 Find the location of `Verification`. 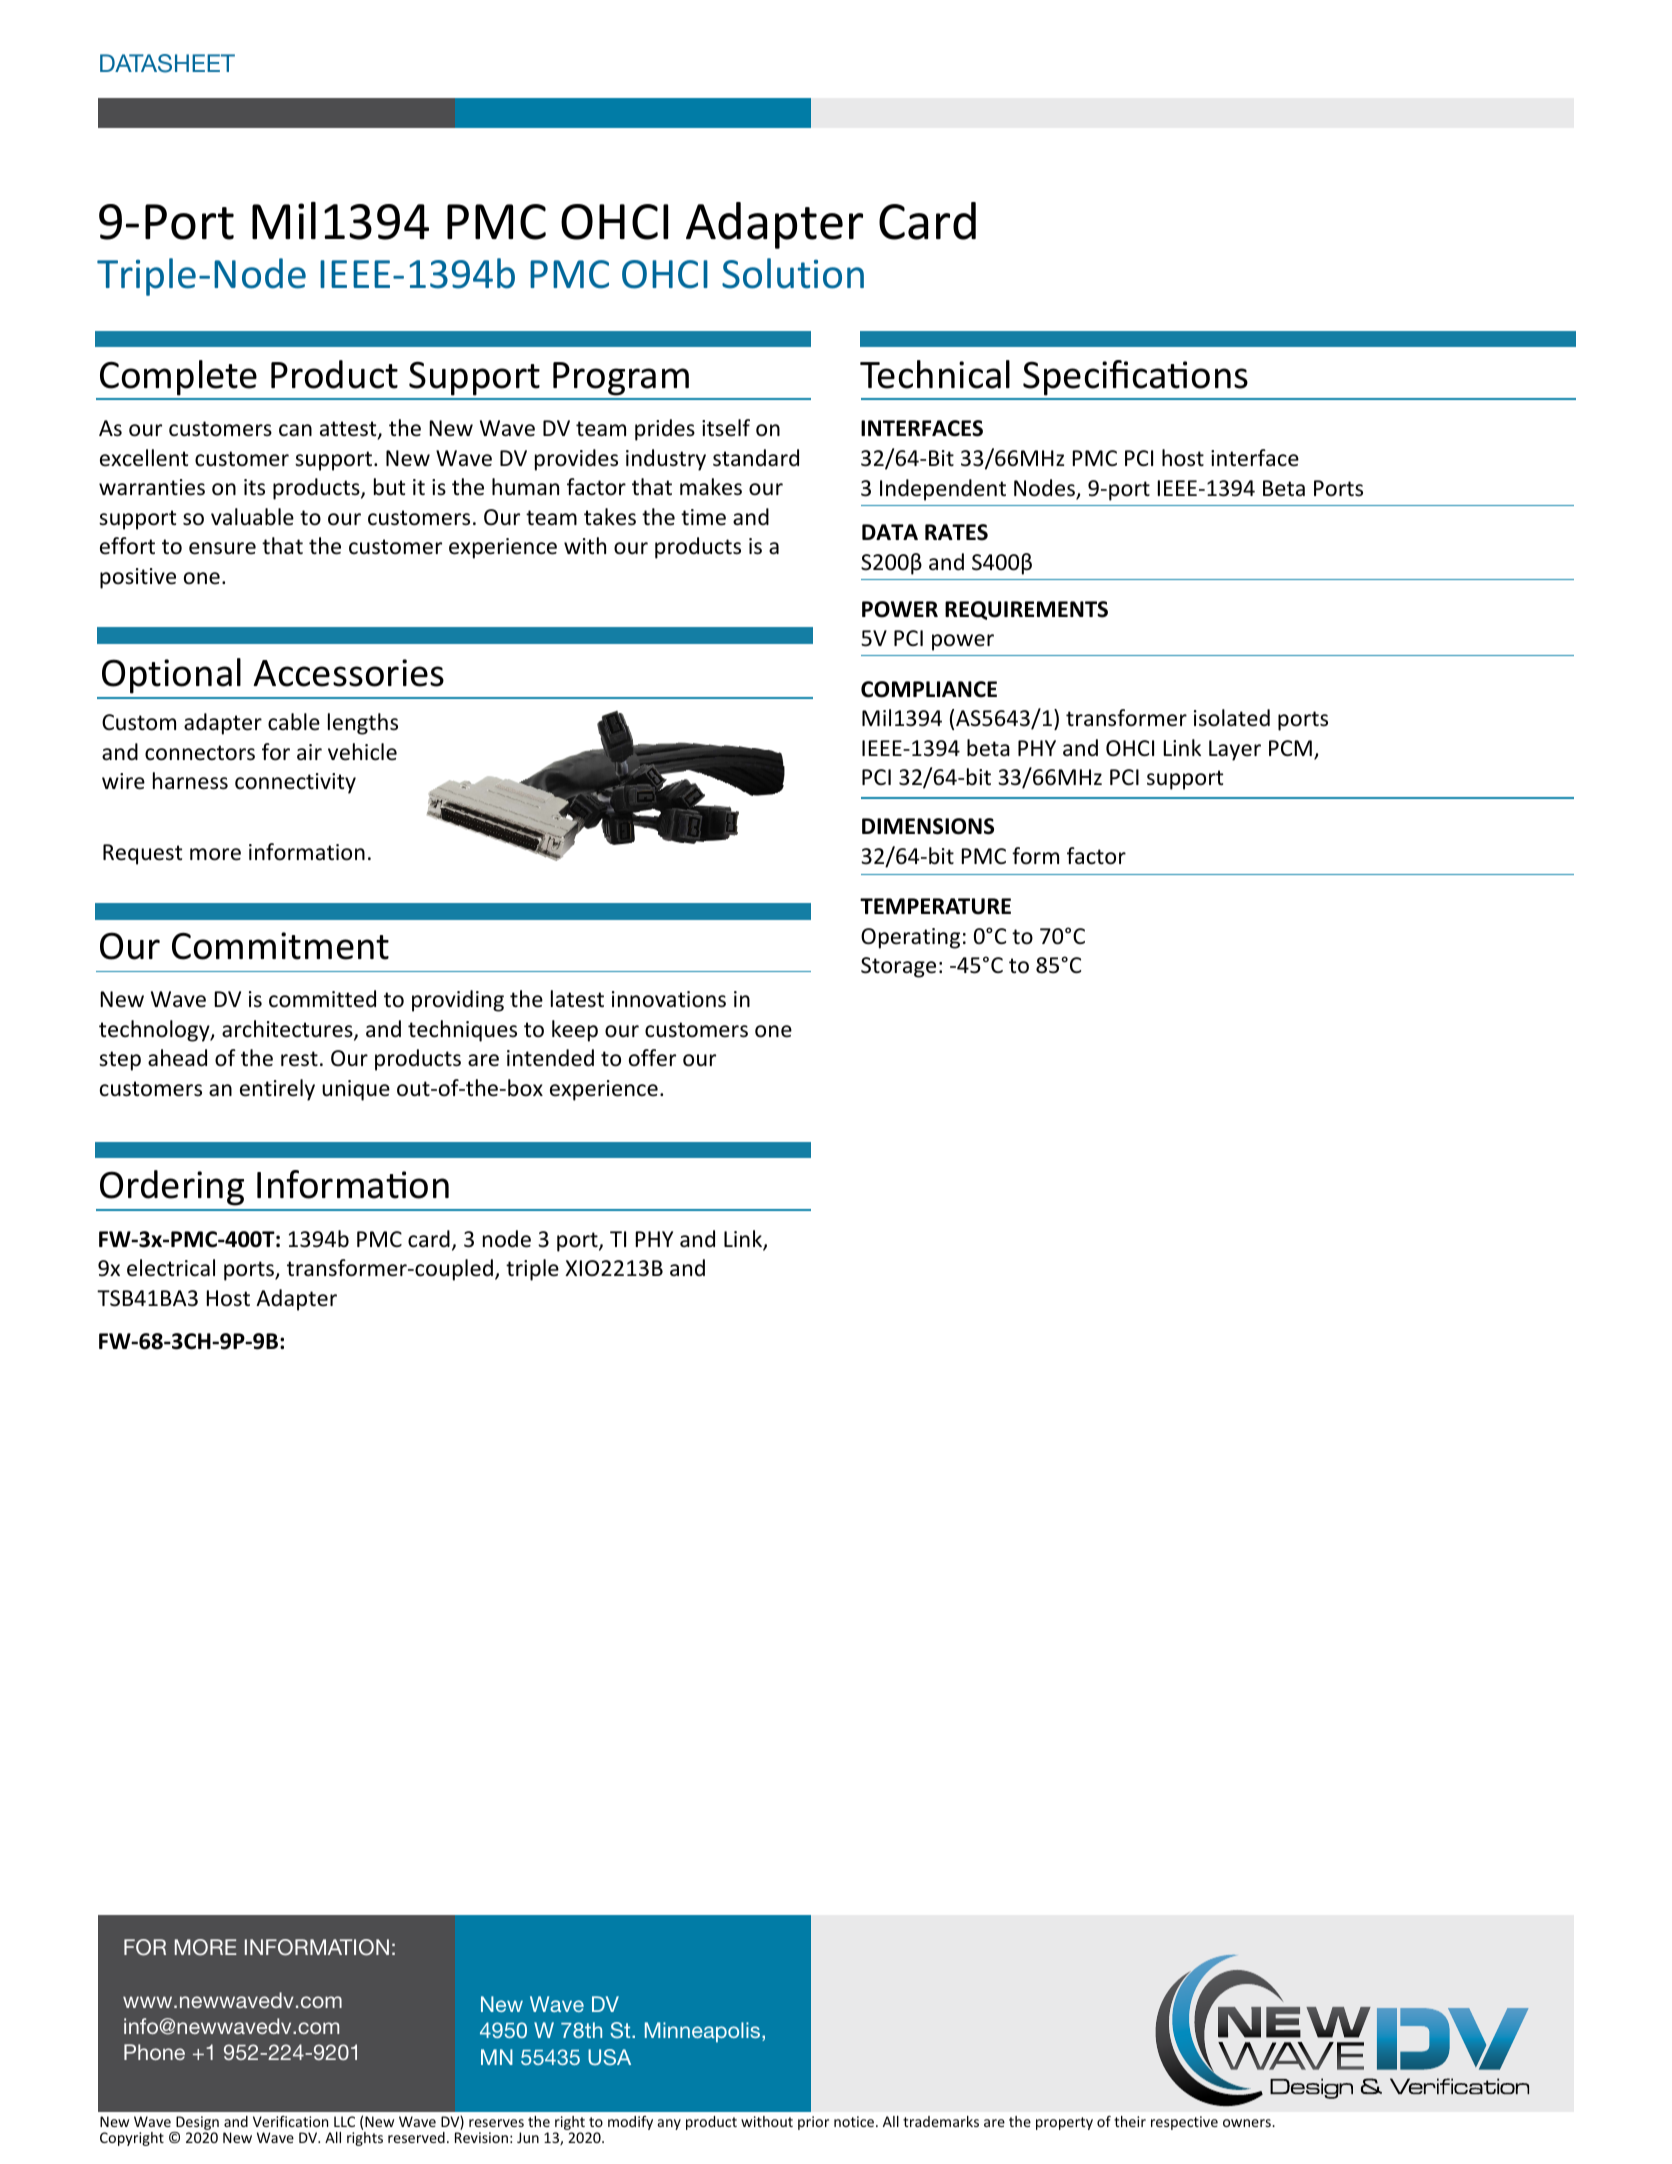

Verification is located at coordinates (290, 2121).
